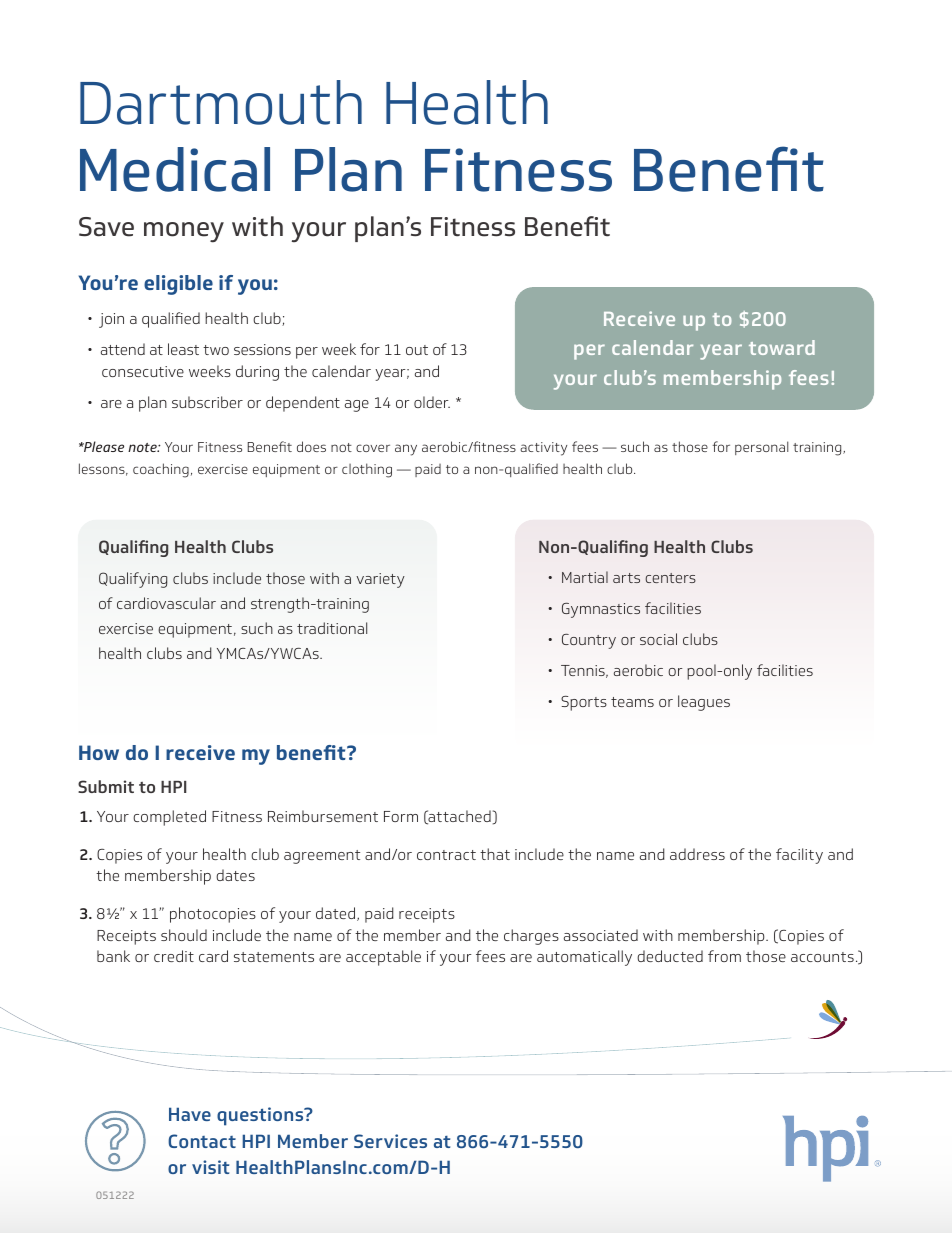  What do you see at coordinates (390, 1141) in the document?
I see `Services` at bounding box center [390, 1141].
